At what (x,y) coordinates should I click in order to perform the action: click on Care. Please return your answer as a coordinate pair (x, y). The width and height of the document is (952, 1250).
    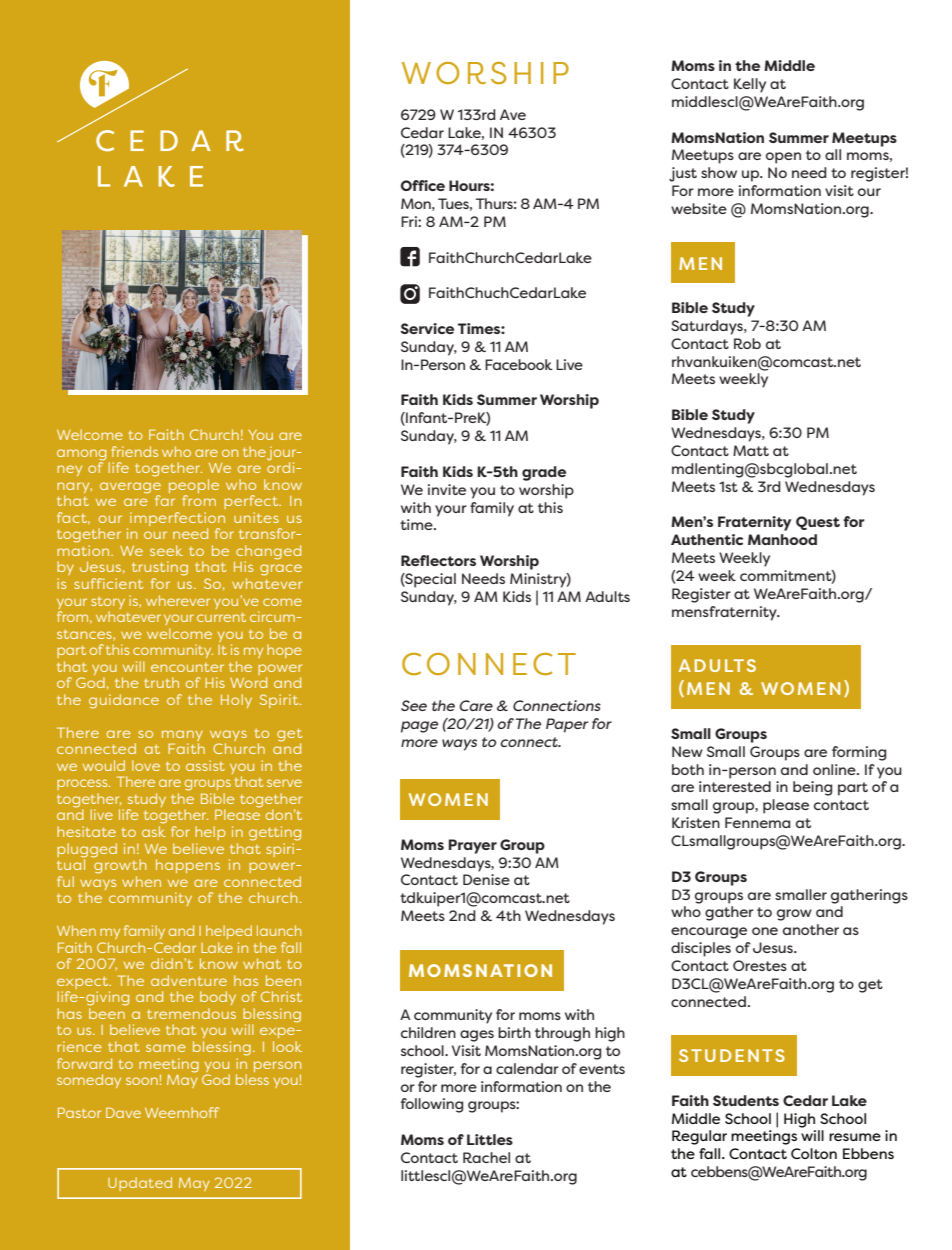
    Looking at the image, I should click on (476, 705).
